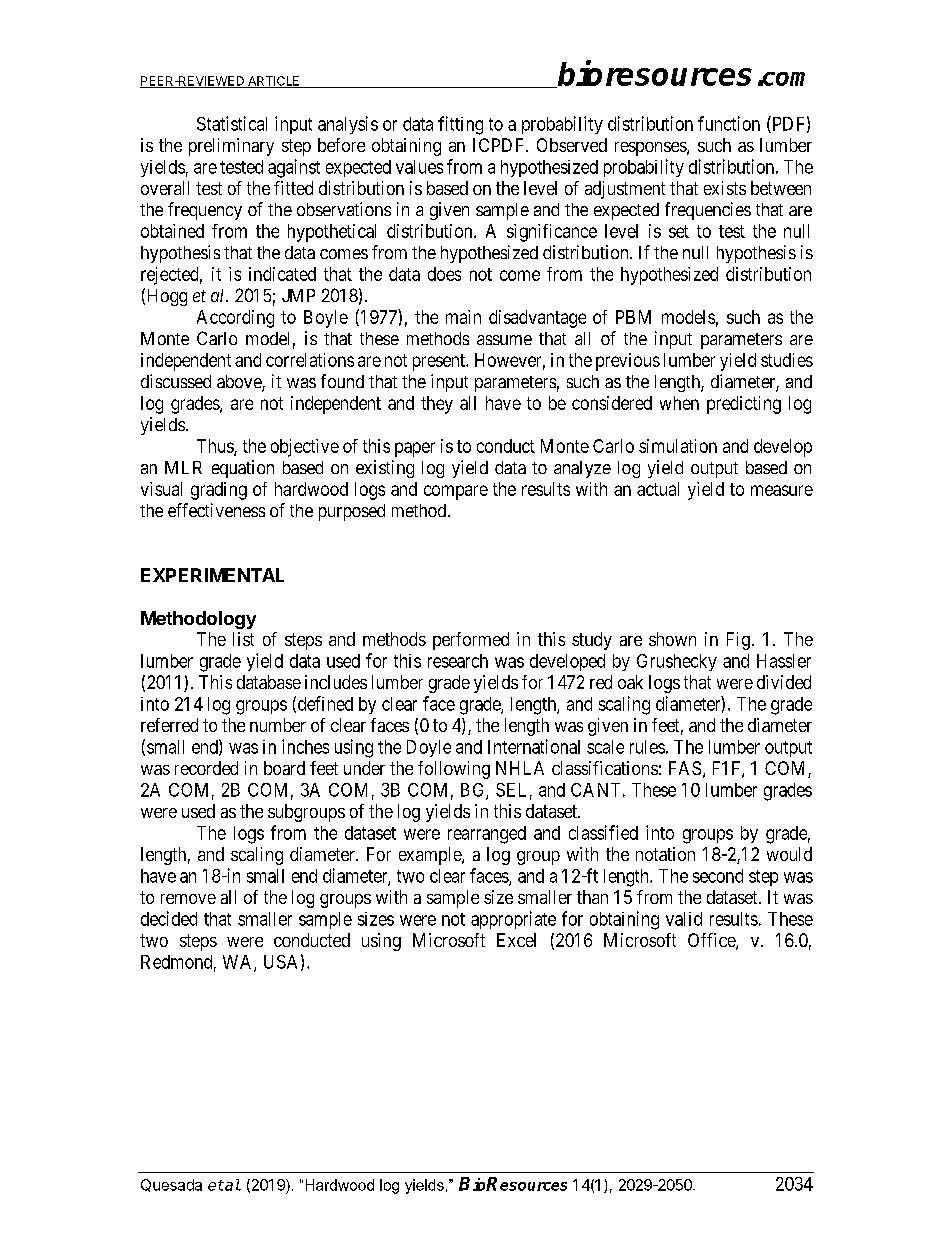  What do you see at coordinates (440, 362) in the screenshot?
I see `present` at bounding box center [440, 362].
